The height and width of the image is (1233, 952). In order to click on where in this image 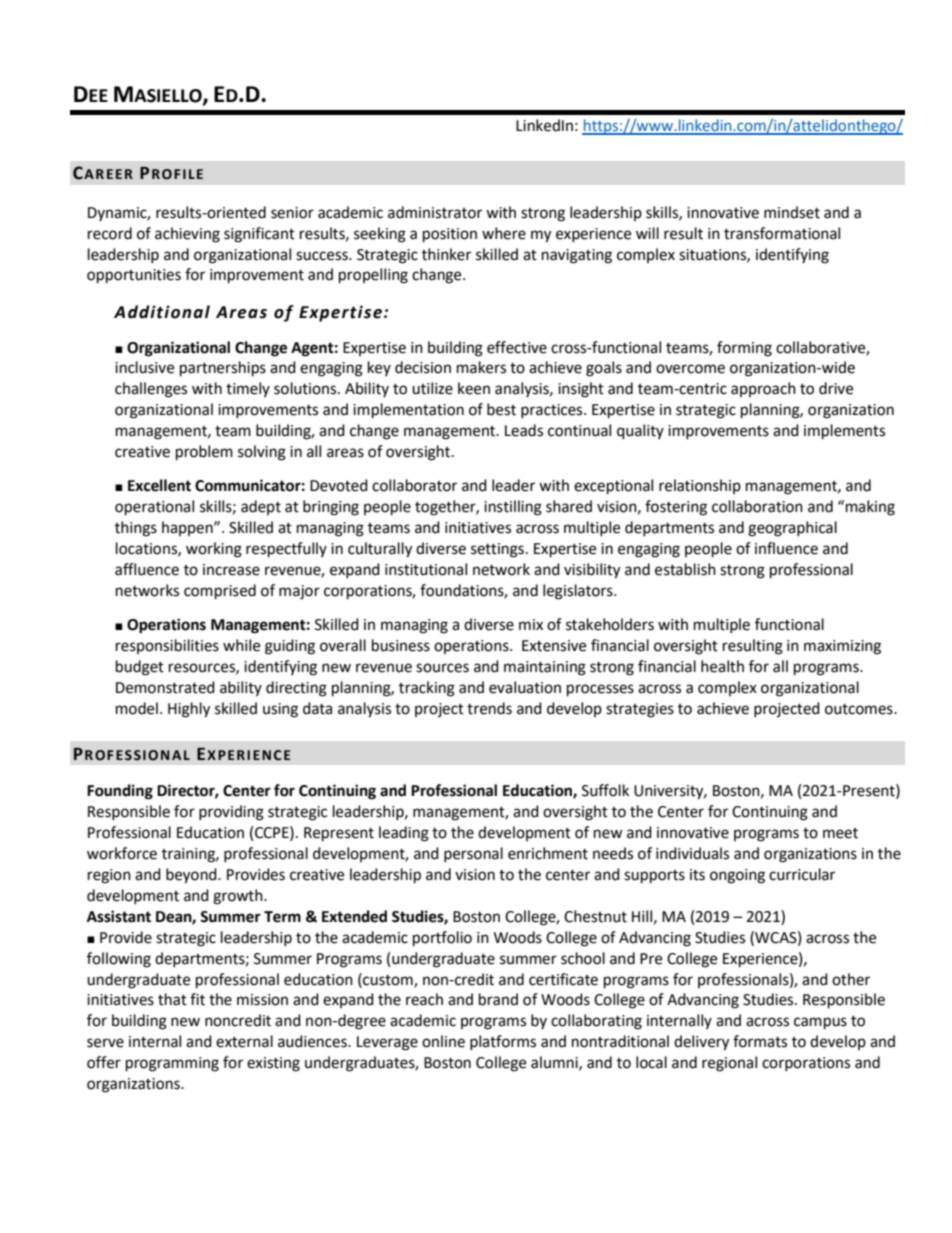, I will do `click(504, 233)`.
